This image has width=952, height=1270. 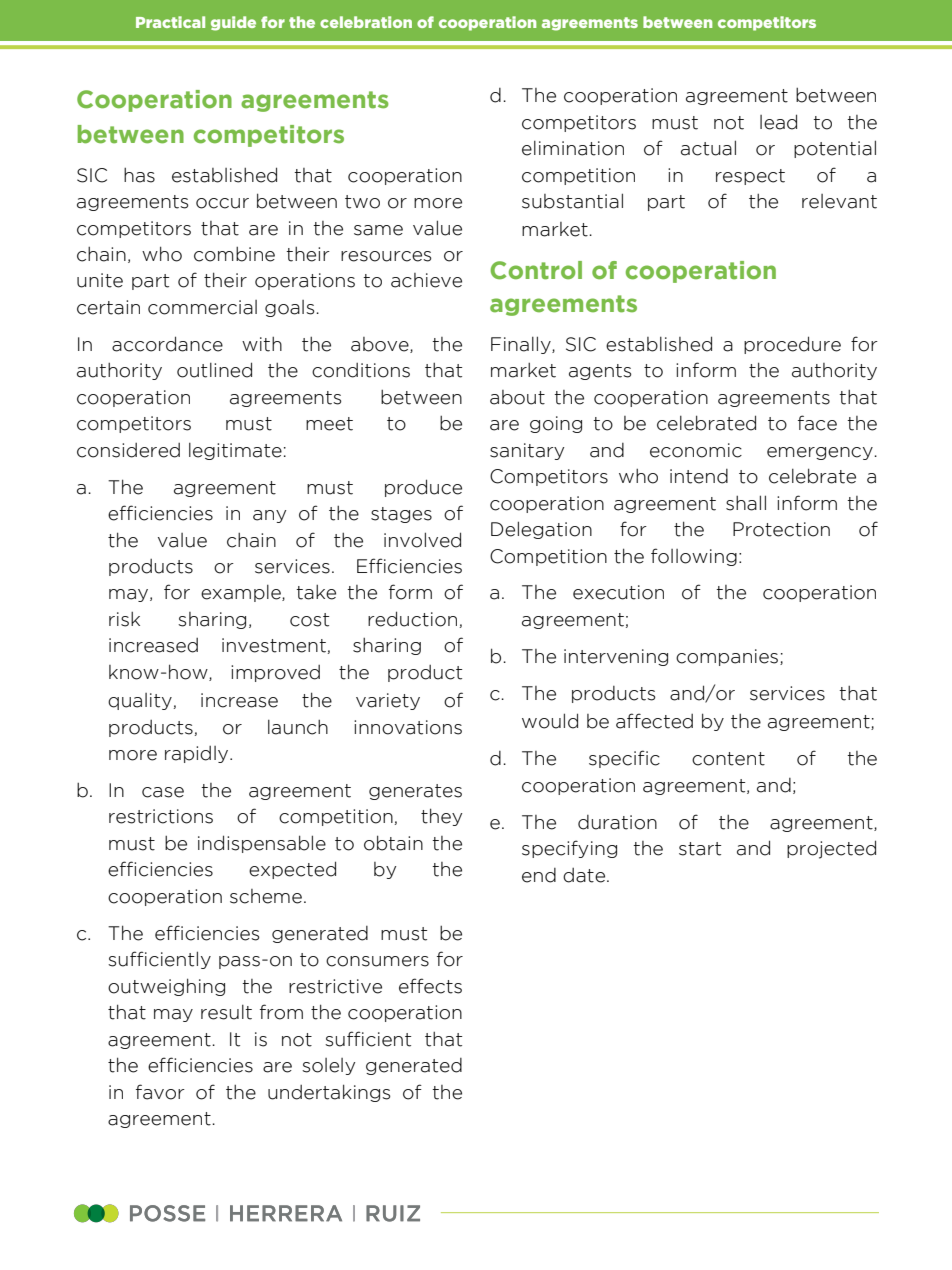 What do you see at coordinates (140, 701) in the image?
I see `quality` at bounding box center [140, 701].
